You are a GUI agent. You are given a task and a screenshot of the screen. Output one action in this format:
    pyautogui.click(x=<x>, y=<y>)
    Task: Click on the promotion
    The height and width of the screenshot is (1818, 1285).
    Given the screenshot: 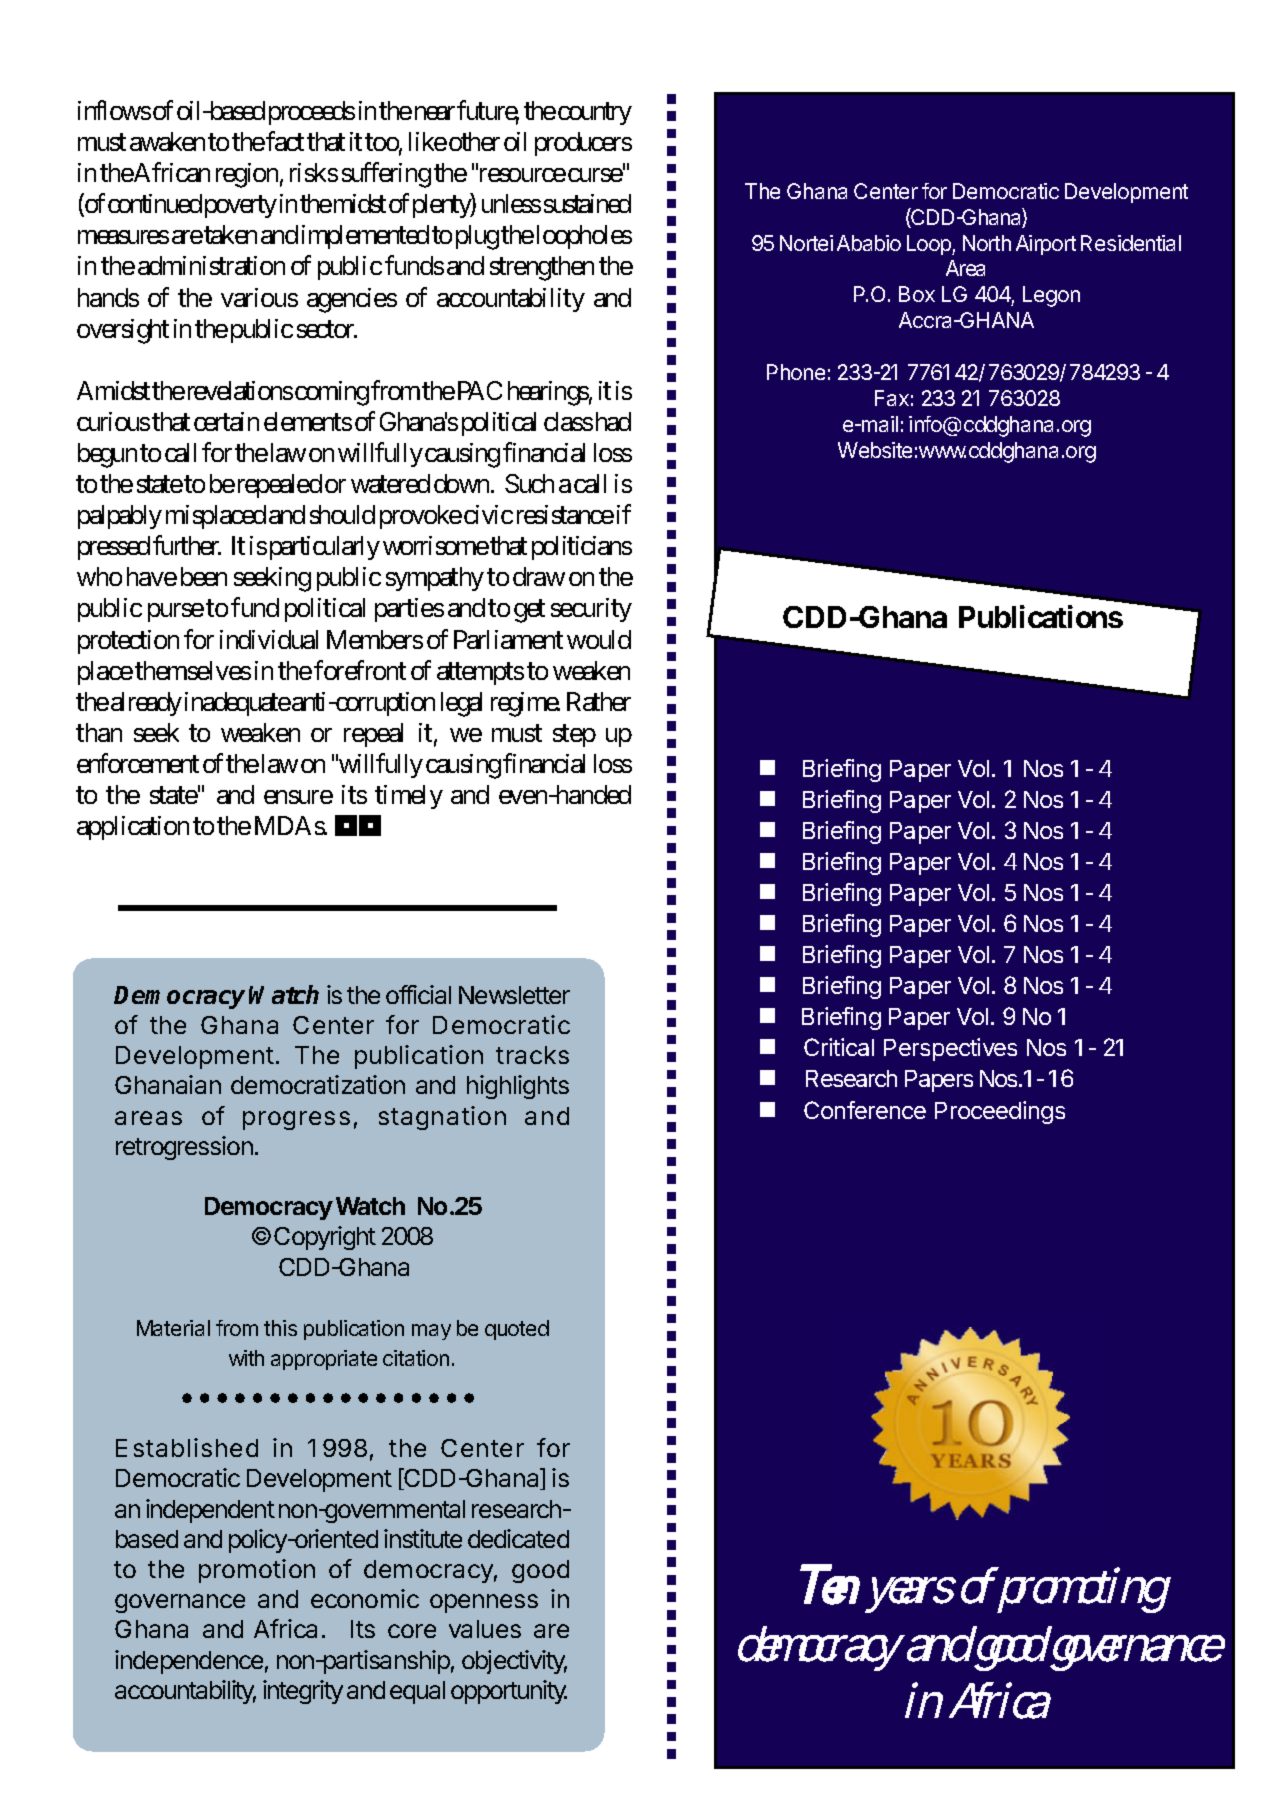 What is the action you would take?
    pyautogui.click(x=257, y=1571)
